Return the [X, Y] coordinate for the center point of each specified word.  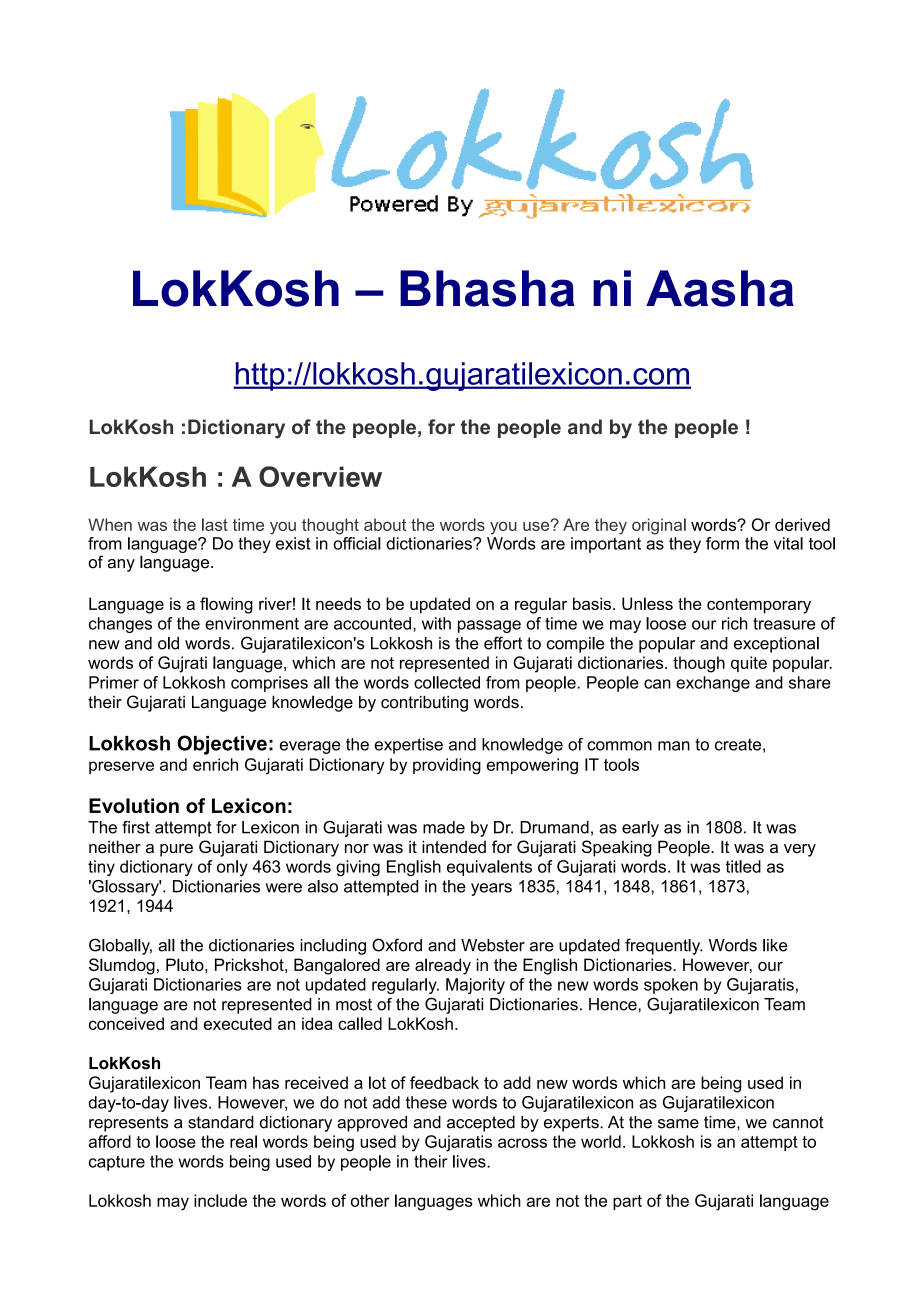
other [370, 1200]
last [215, 524]
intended [454, 846]
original [659, 526]
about [385, 524]
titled [743, 866]
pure [176, 850]
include [220, 1200]
